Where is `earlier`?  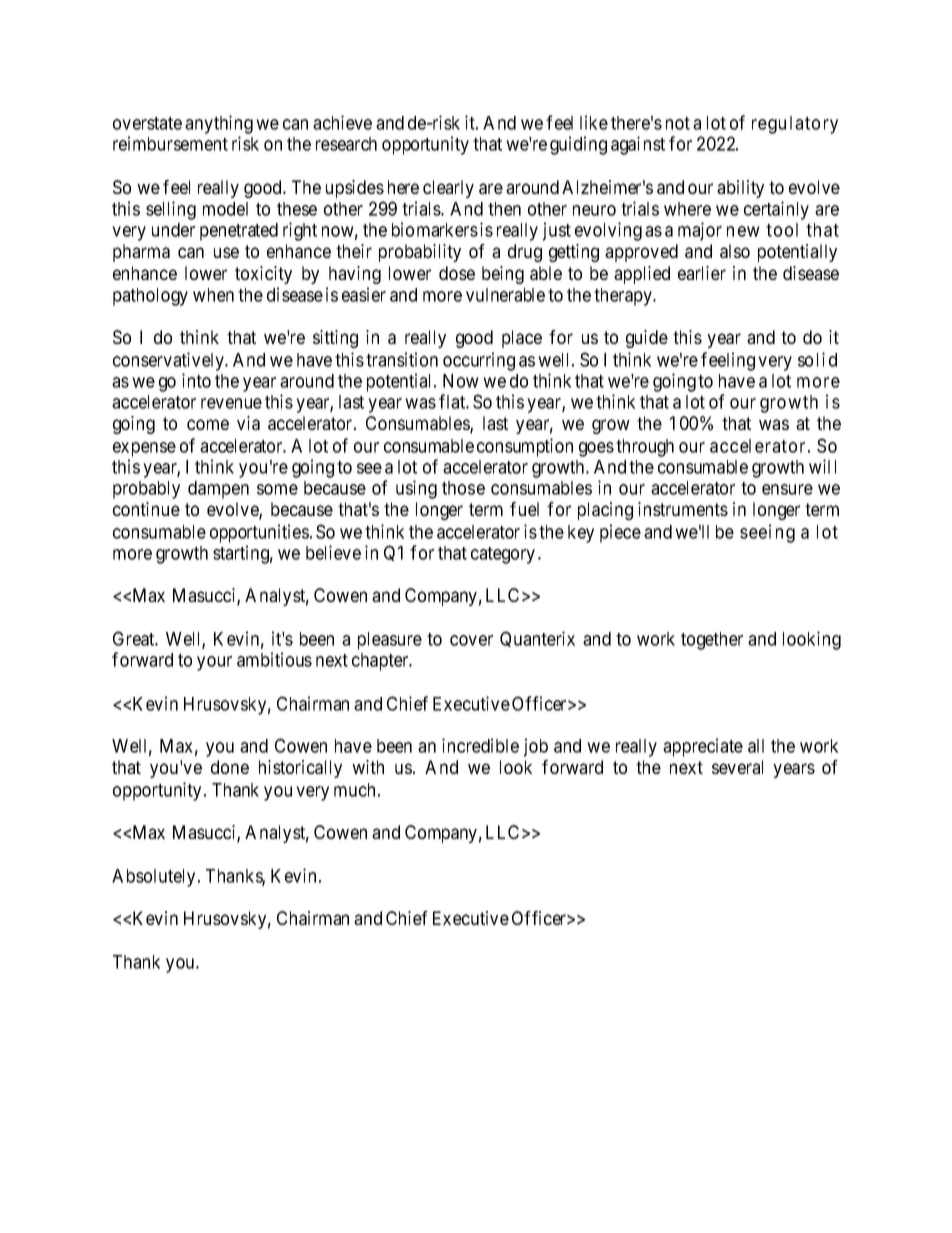 earlier is located at coordinates (702, 273).
